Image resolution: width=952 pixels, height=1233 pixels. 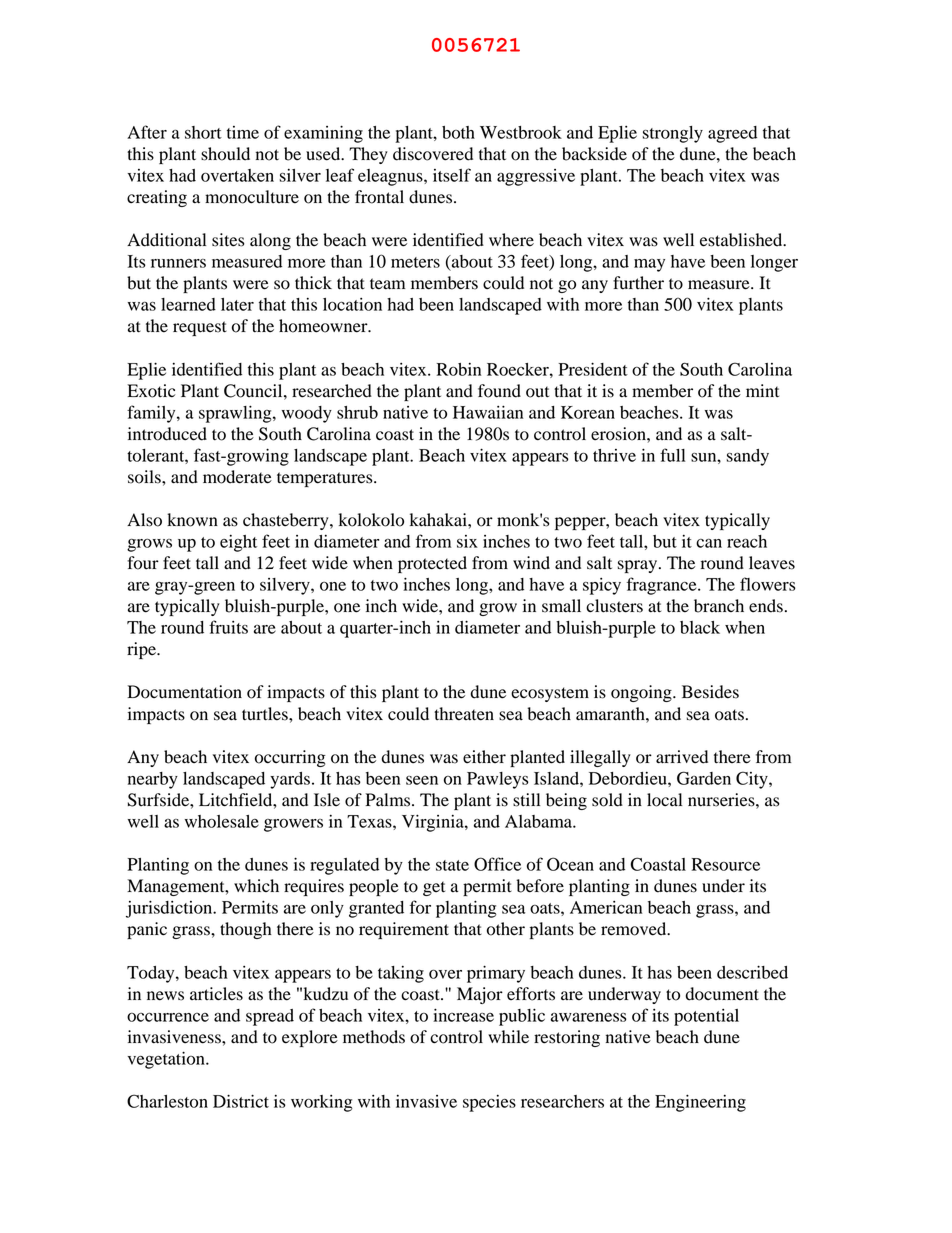 What do you see at coordinates (762, 391) in the document?
I see `mint` at bounding box center [762, 391].
